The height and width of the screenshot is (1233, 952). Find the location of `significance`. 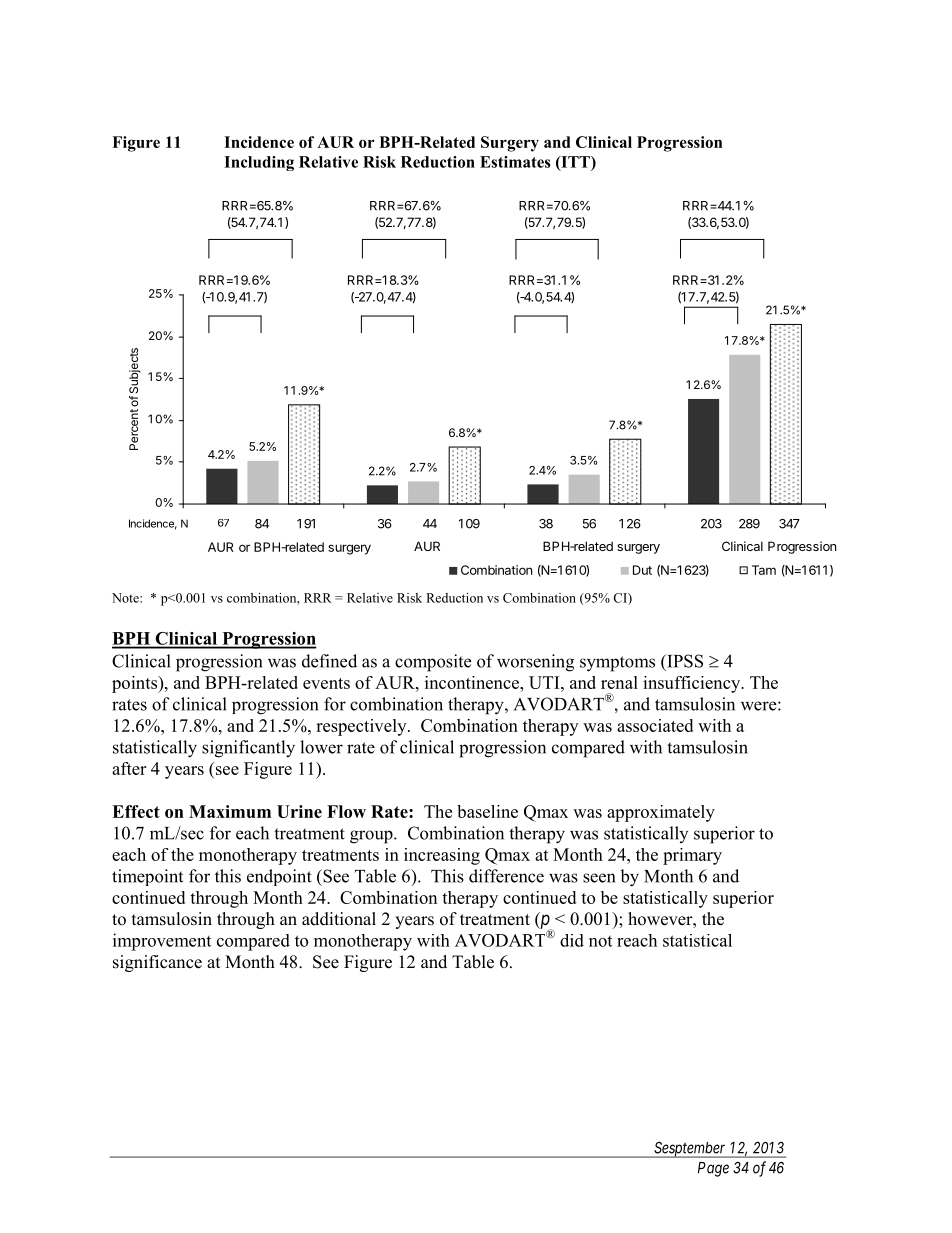

significance is located at coordinates (157, 963).
